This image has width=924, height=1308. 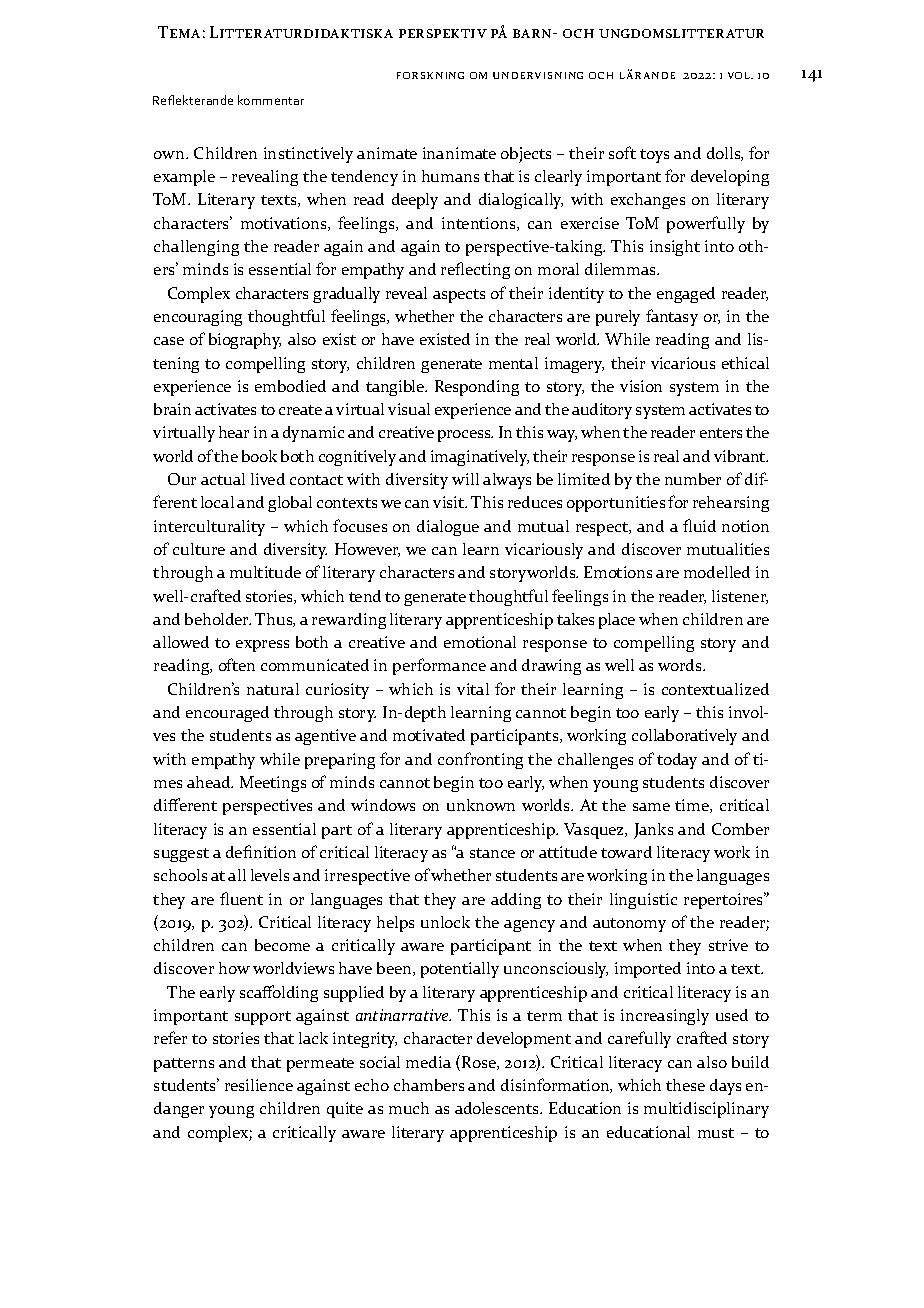 What do you see at coordinates (271, 100) in the image?
I see `kommentar` at bounding box center [271, 100].
